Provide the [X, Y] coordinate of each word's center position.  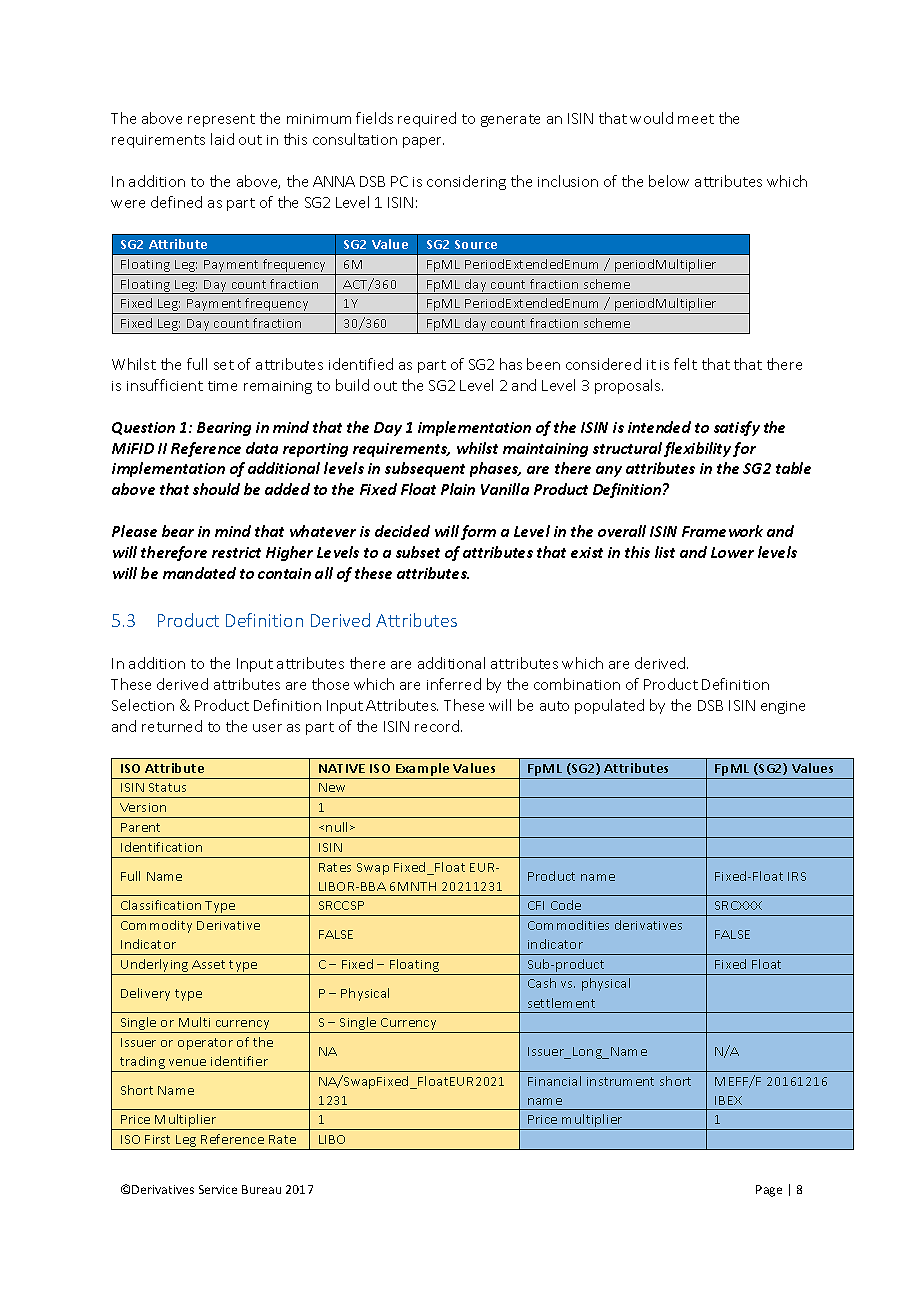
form [478, 532]
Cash [542, 983]
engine [783, 707]
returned [172, 726]
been [543, 364]
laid [222, 139]
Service [218, 1189]
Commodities [568, 925]
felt [685, 364]
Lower [732, 552]
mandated [199, 573]
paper [423, 142]
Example [423, 771]
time [222, 386]
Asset [208, 964]
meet [696, 119]
